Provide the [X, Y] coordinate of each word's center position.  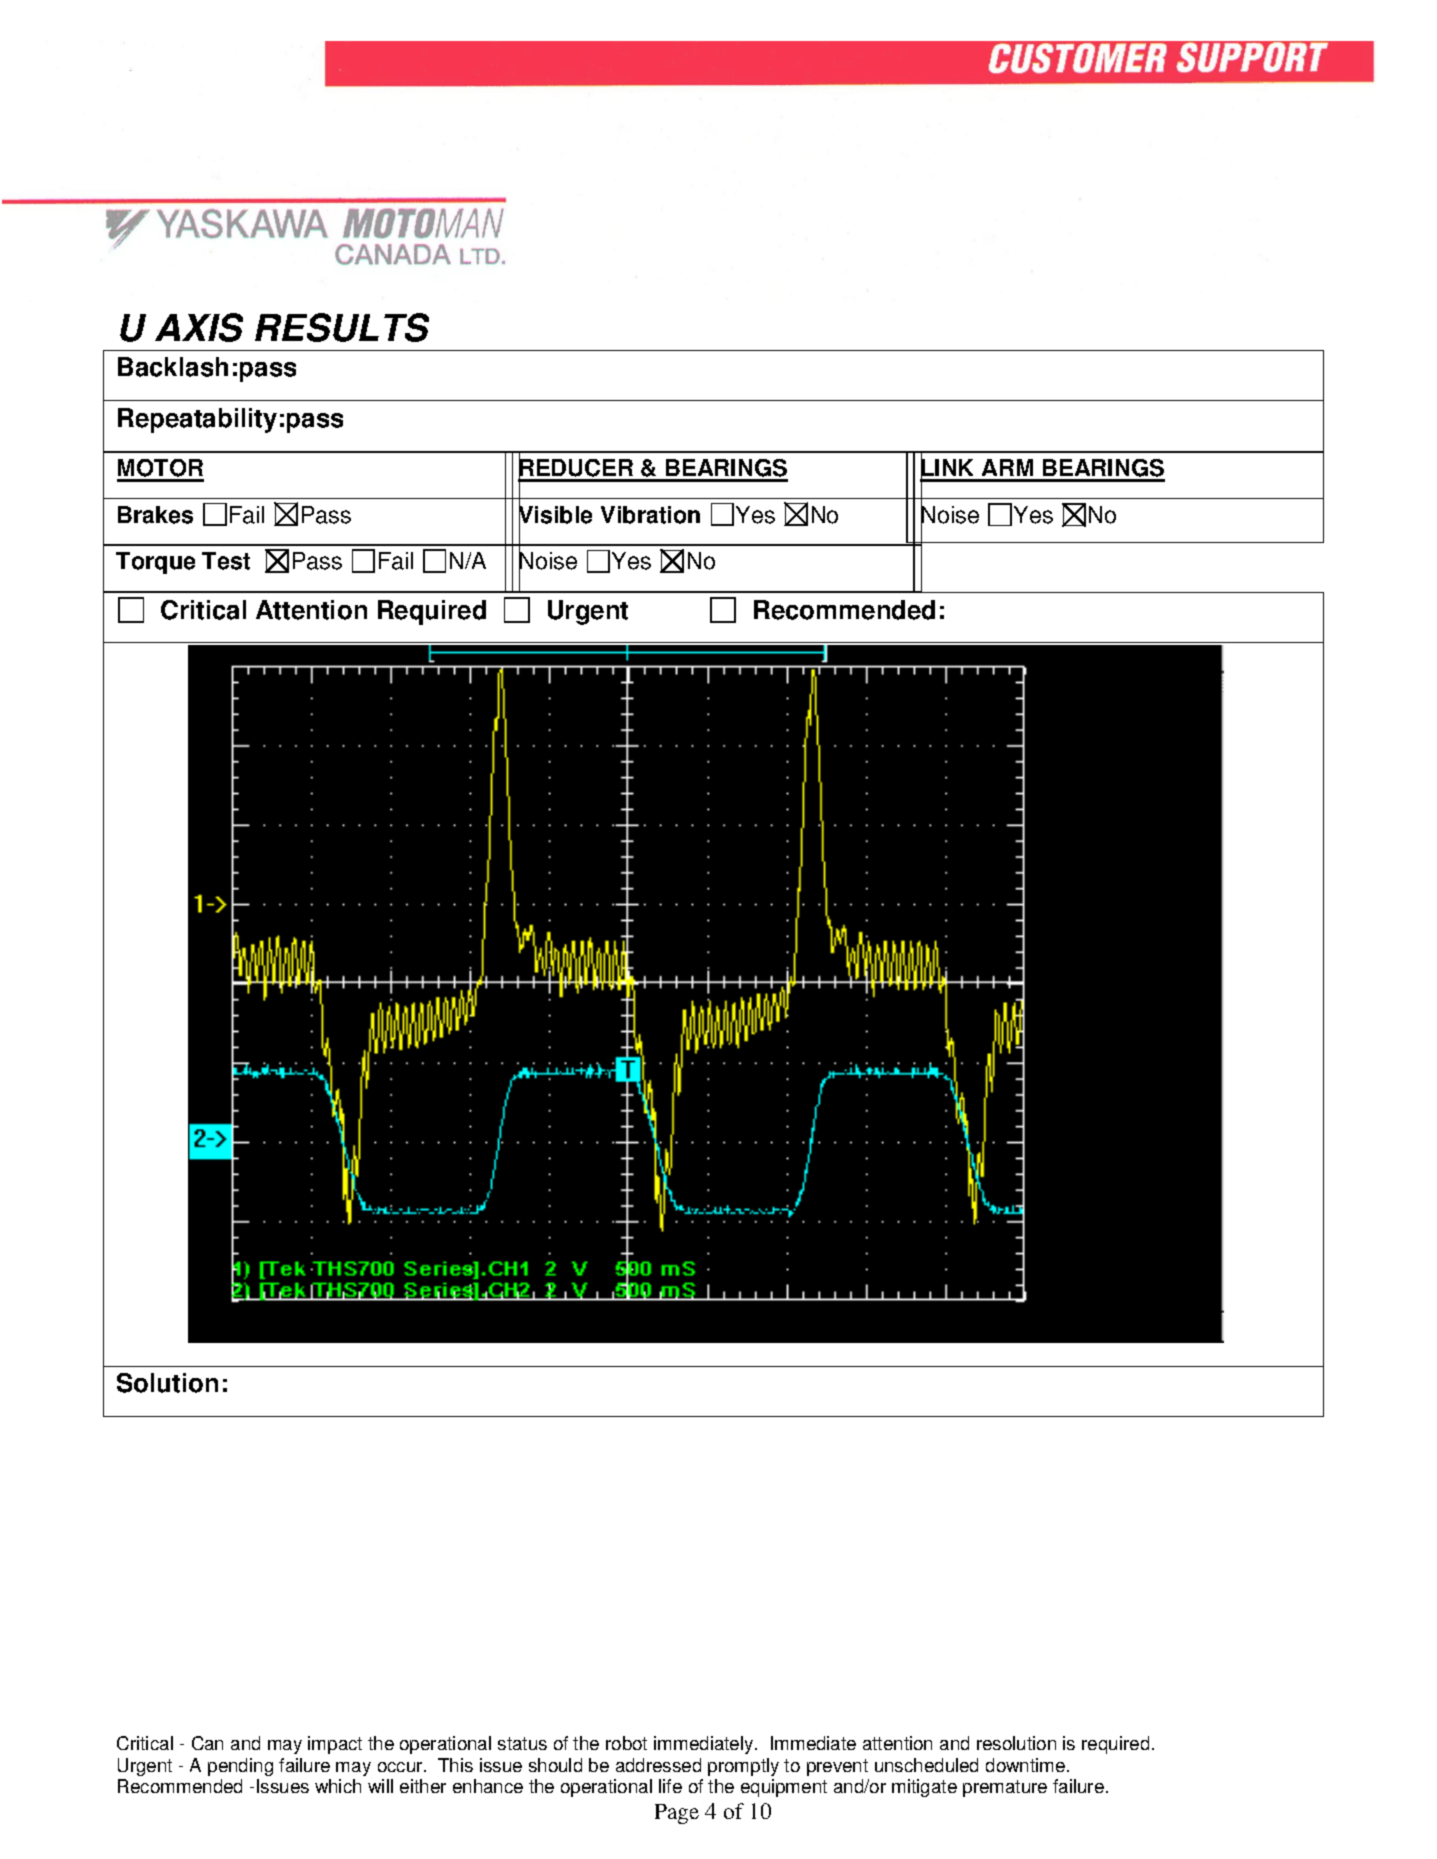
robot [626, 1743]
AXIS [199, 327]
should [555, 1765]
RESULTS [342, 327]
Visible [555, 515]
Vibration [650, 515]
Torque [155, 563]
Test [226, 561]
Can [207, 1743]
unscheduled [926, 1765]
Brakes [155, 515]
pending [240, 1767]
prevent [837, 1767]
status [522, 1743]
